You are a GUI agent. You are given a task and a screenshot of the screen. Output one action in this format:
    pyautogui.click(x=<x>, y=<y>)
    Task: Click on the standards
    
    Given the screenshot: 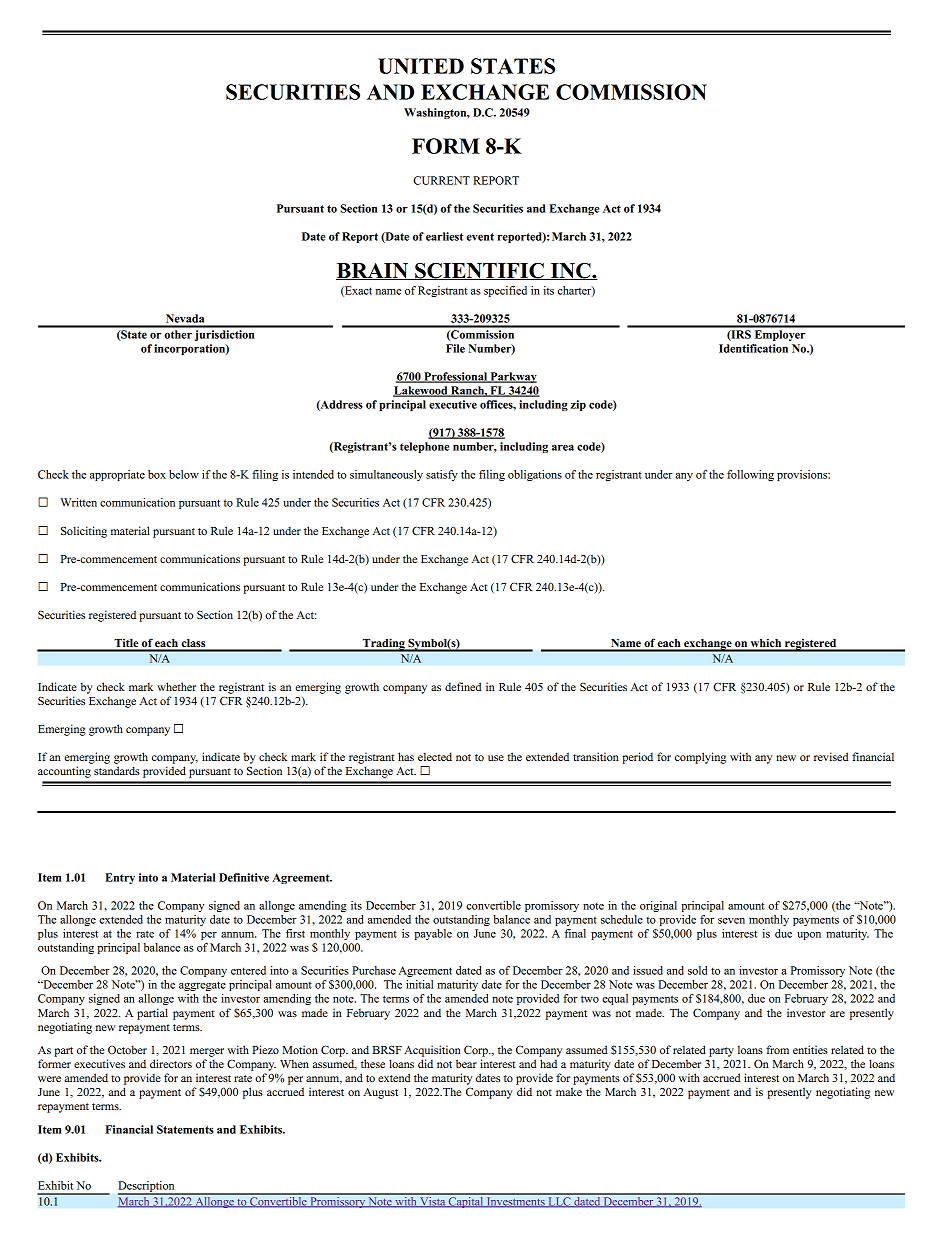 What is the action you would take?
    pyautogui.click(x=117, y=770)
